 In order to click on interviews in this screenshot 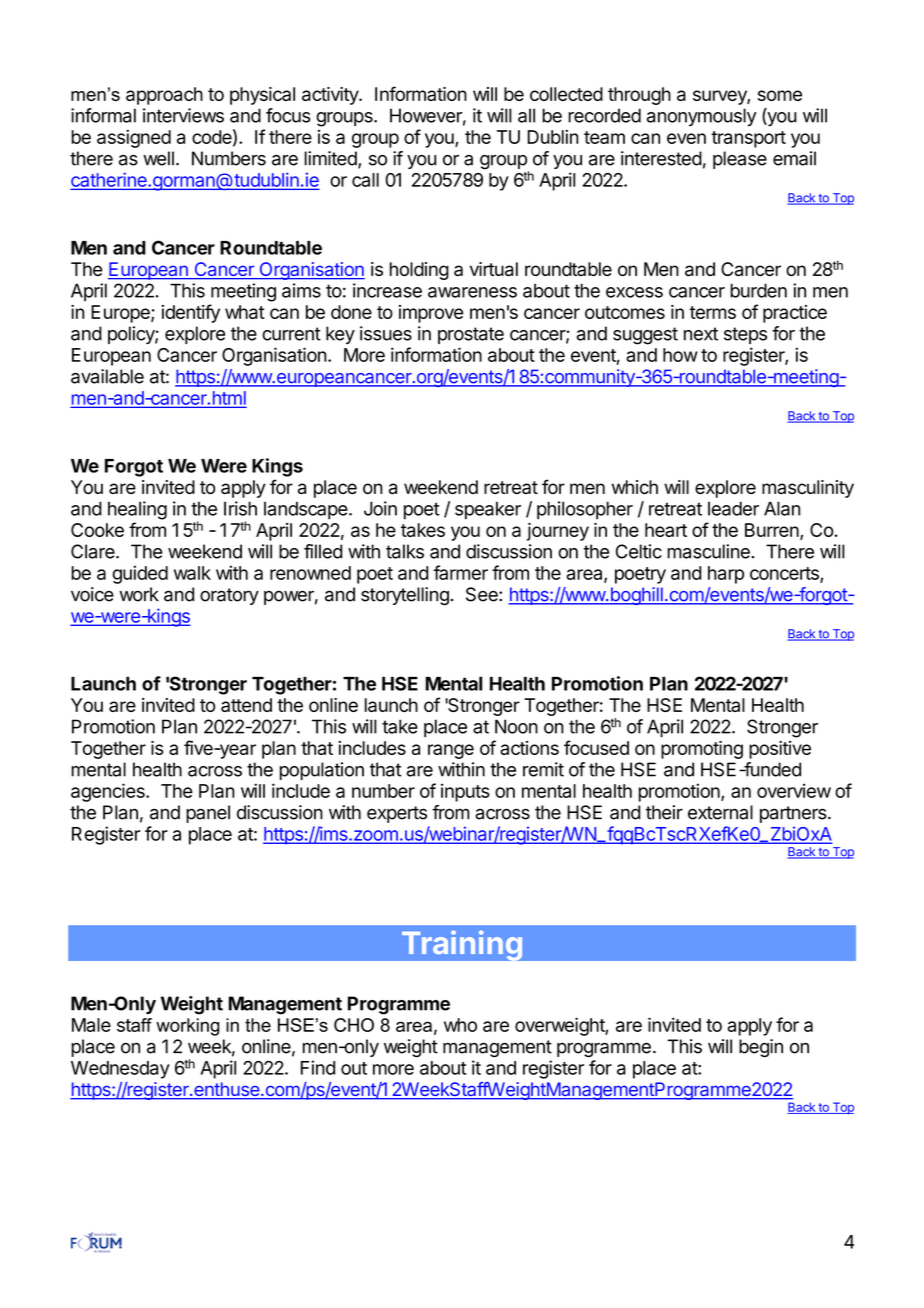, I will do `click(183, 115)`.
